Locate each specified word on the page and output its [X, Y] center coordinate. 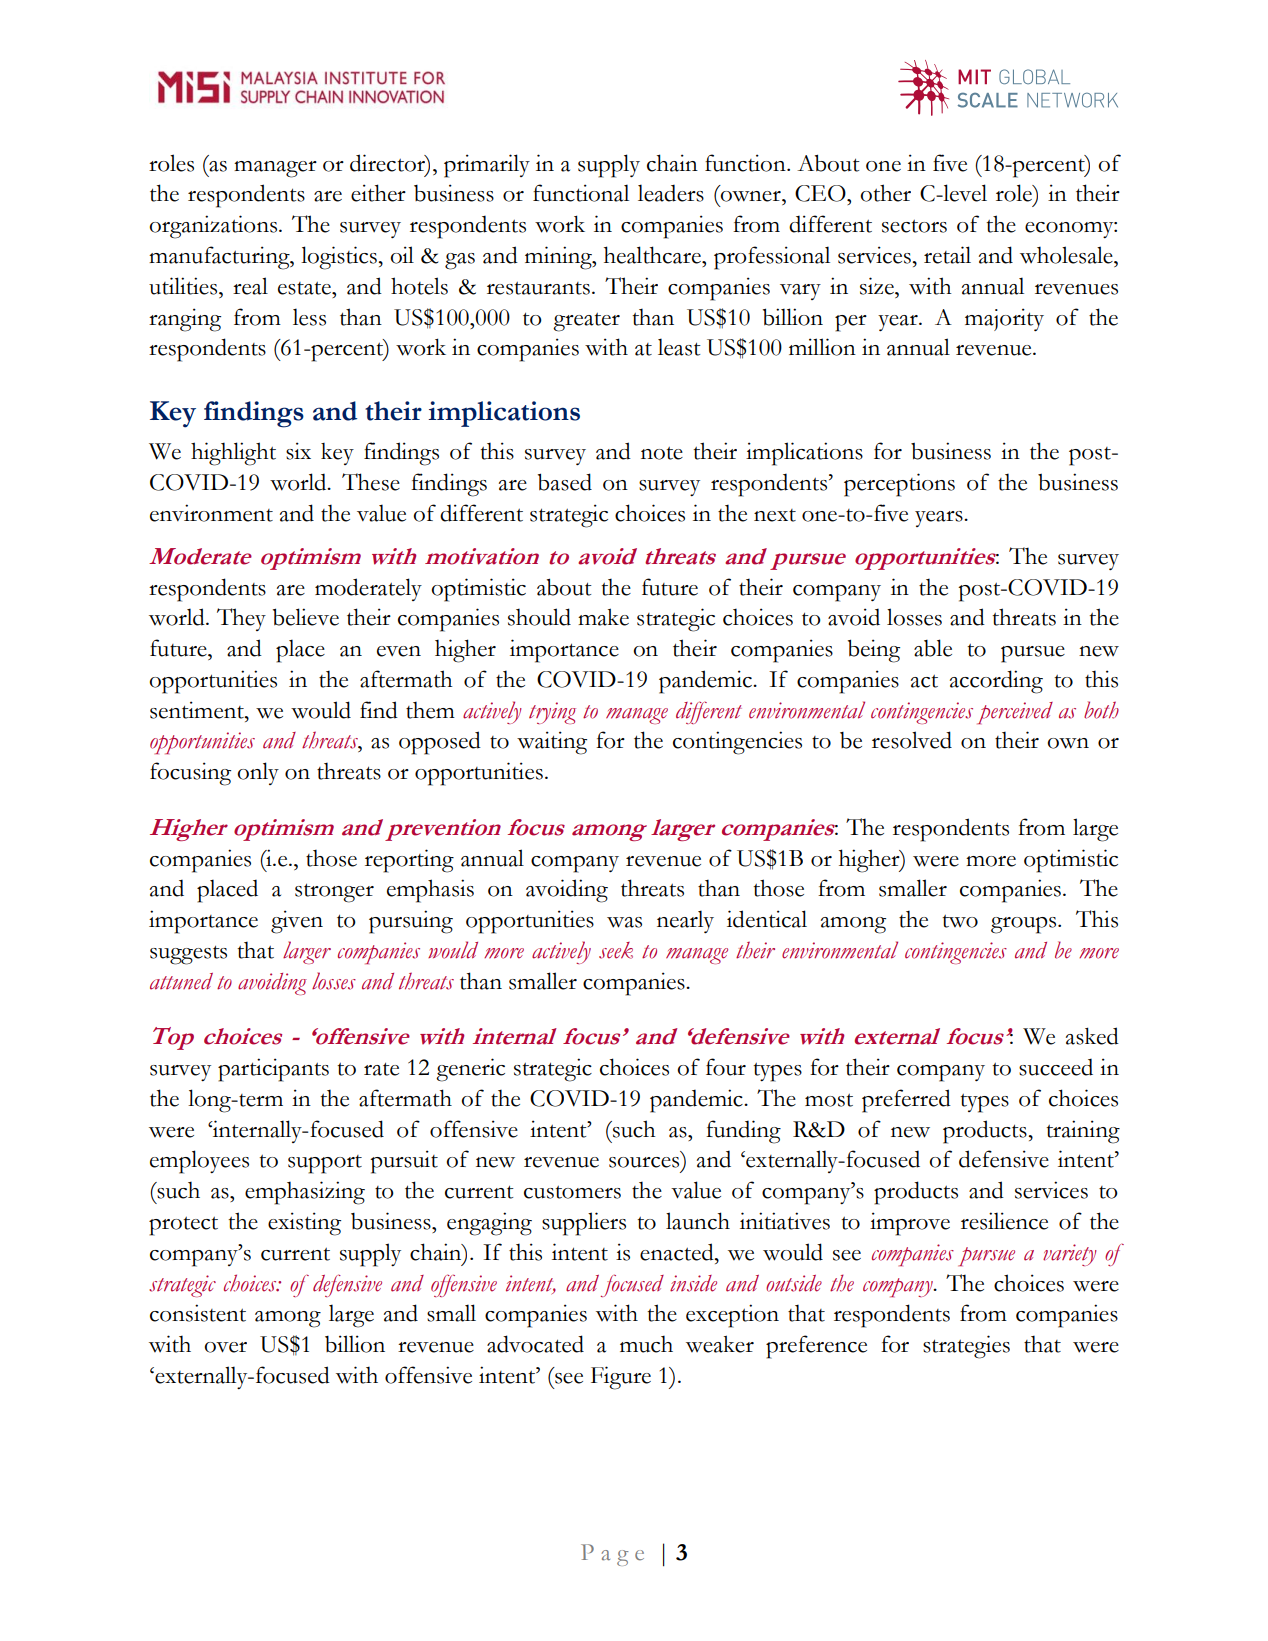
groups [1025, 925]
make [603, 617]
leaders [671, 193]
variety [1070, 1255]
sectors [914, 226]
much [646, 1344]
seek [616, 950]
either [378, 193]
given [297, 922]
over [225, 1347]
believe [306, 617]
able [933, 648]
